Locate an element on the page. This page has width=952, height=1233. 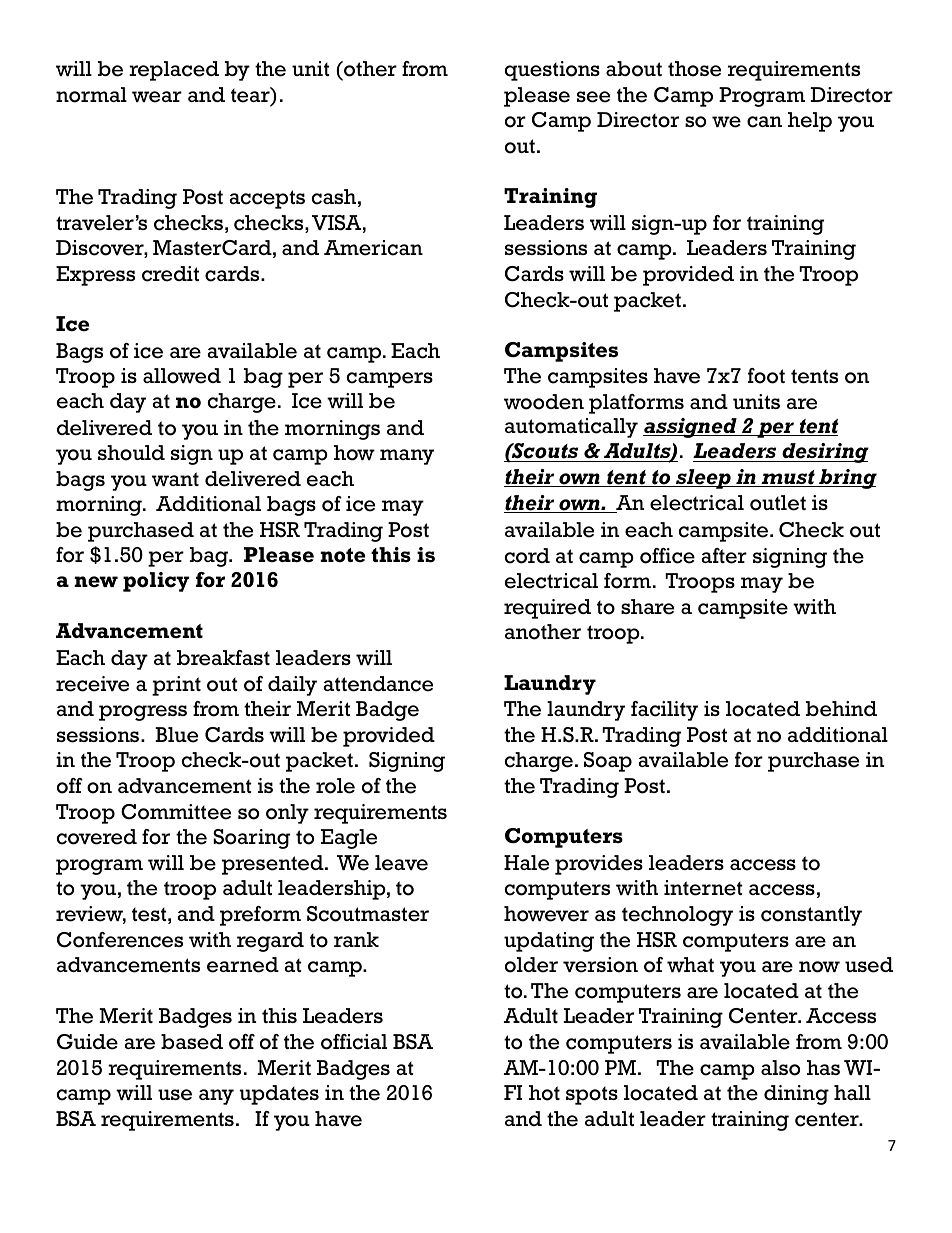
policy is located at coordinates (156, 582).
